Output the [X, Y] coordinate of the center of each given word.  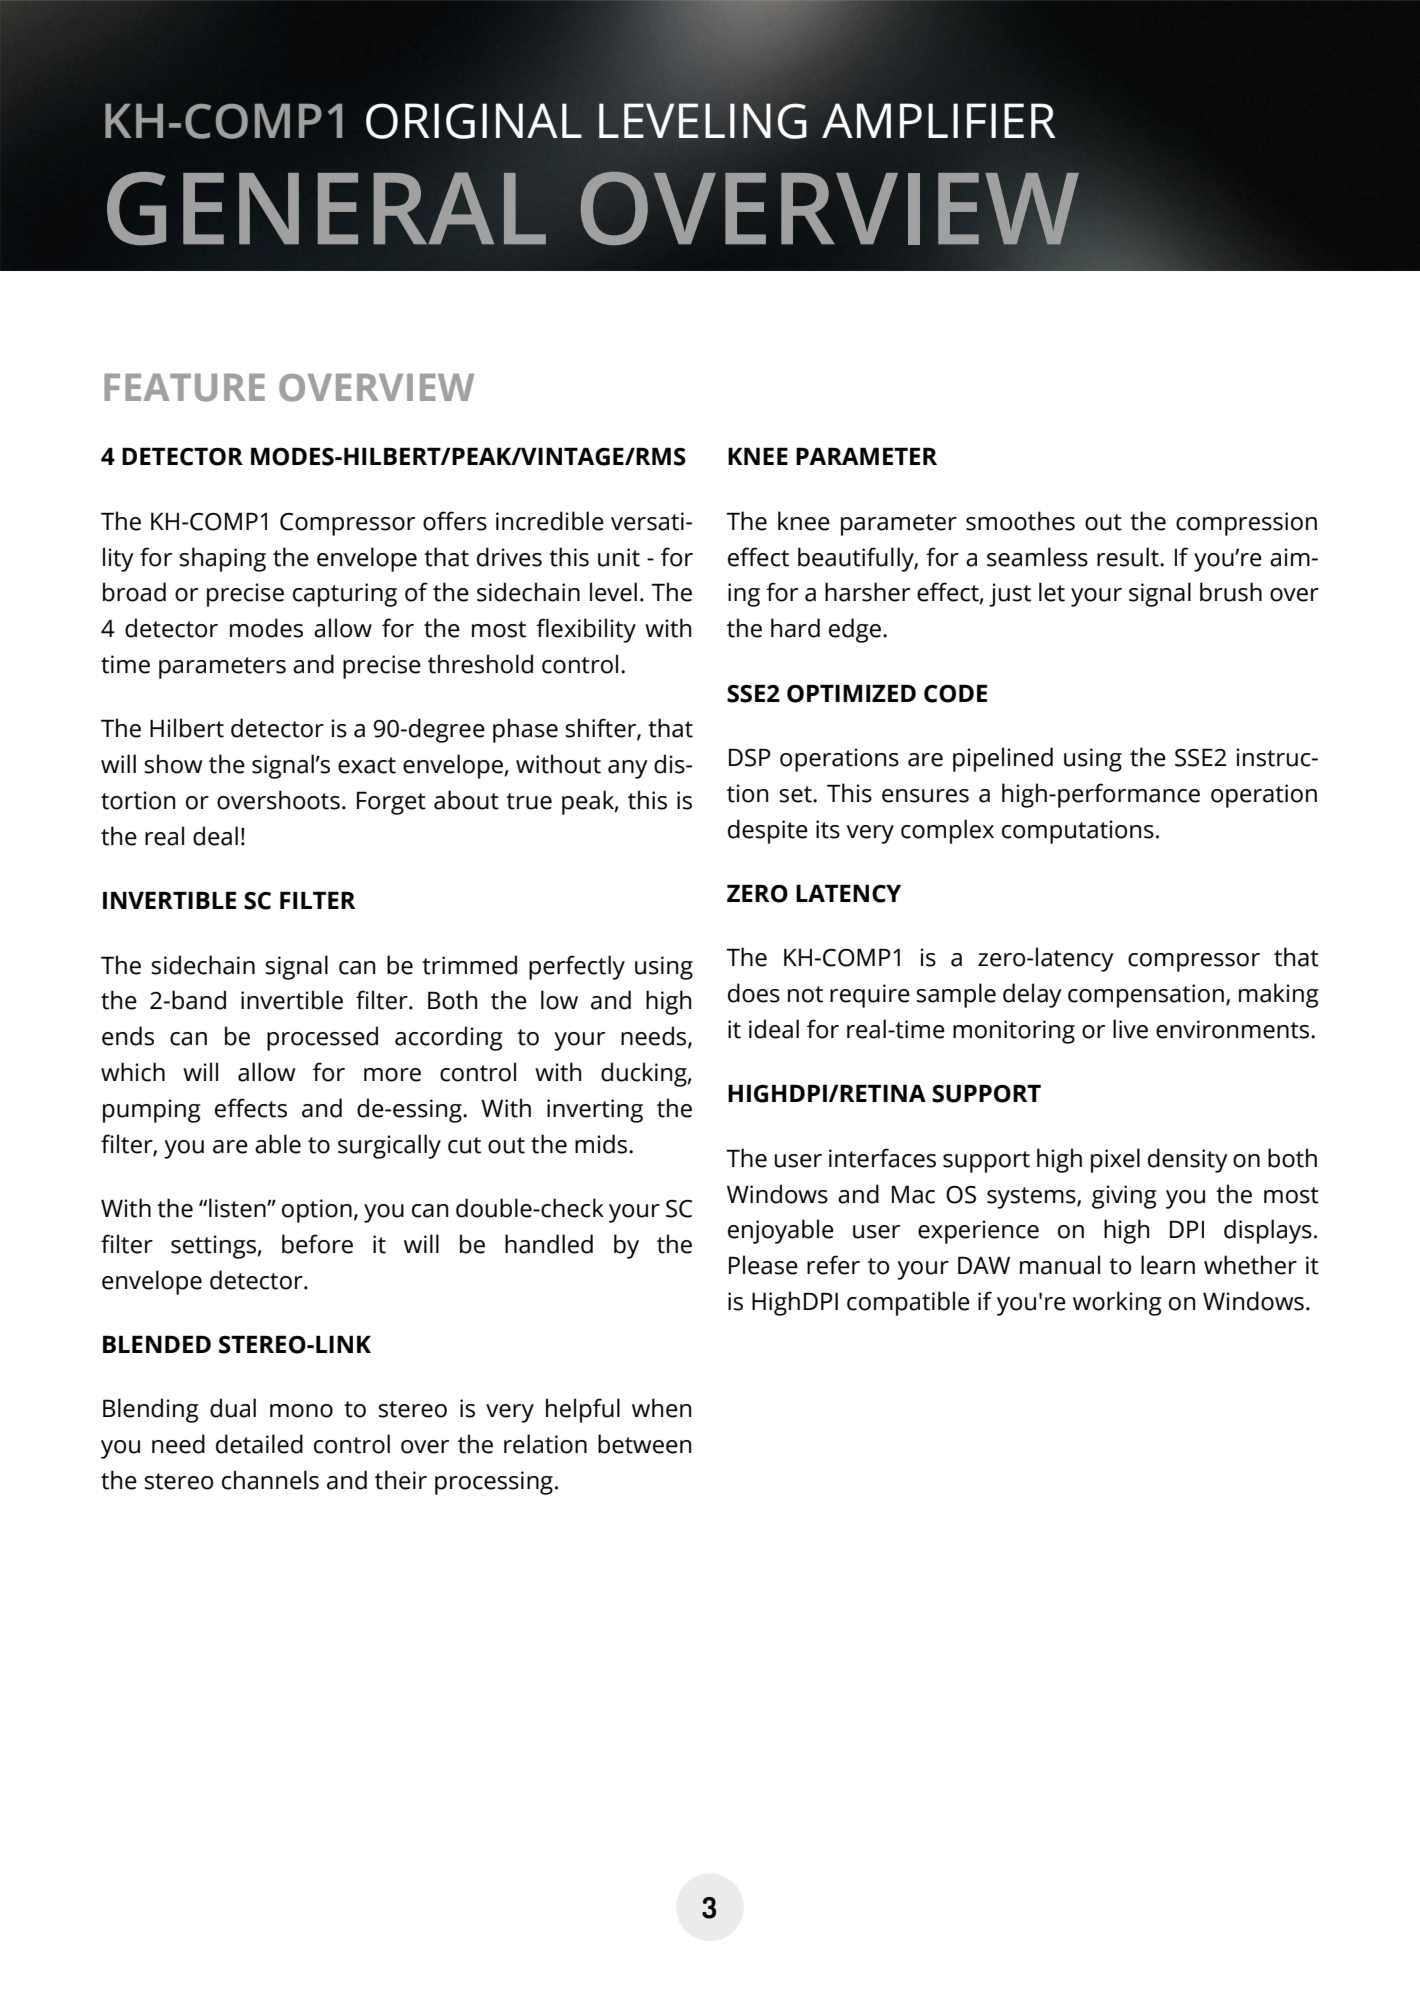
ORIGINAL [474, 121]
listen [238, 1208]
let [1052, 592]
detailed [259, 1444]
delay [1032, 995]
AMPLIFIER [938, 120]
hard [795, 628]
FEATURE [184, 388]
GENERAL [326, 208]
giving [1124, 1197]
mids [602, 1144]
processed [322, 1038]
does [754, 993]
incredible [550, 521]
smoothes [1020, 521]
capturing [345, 595]
